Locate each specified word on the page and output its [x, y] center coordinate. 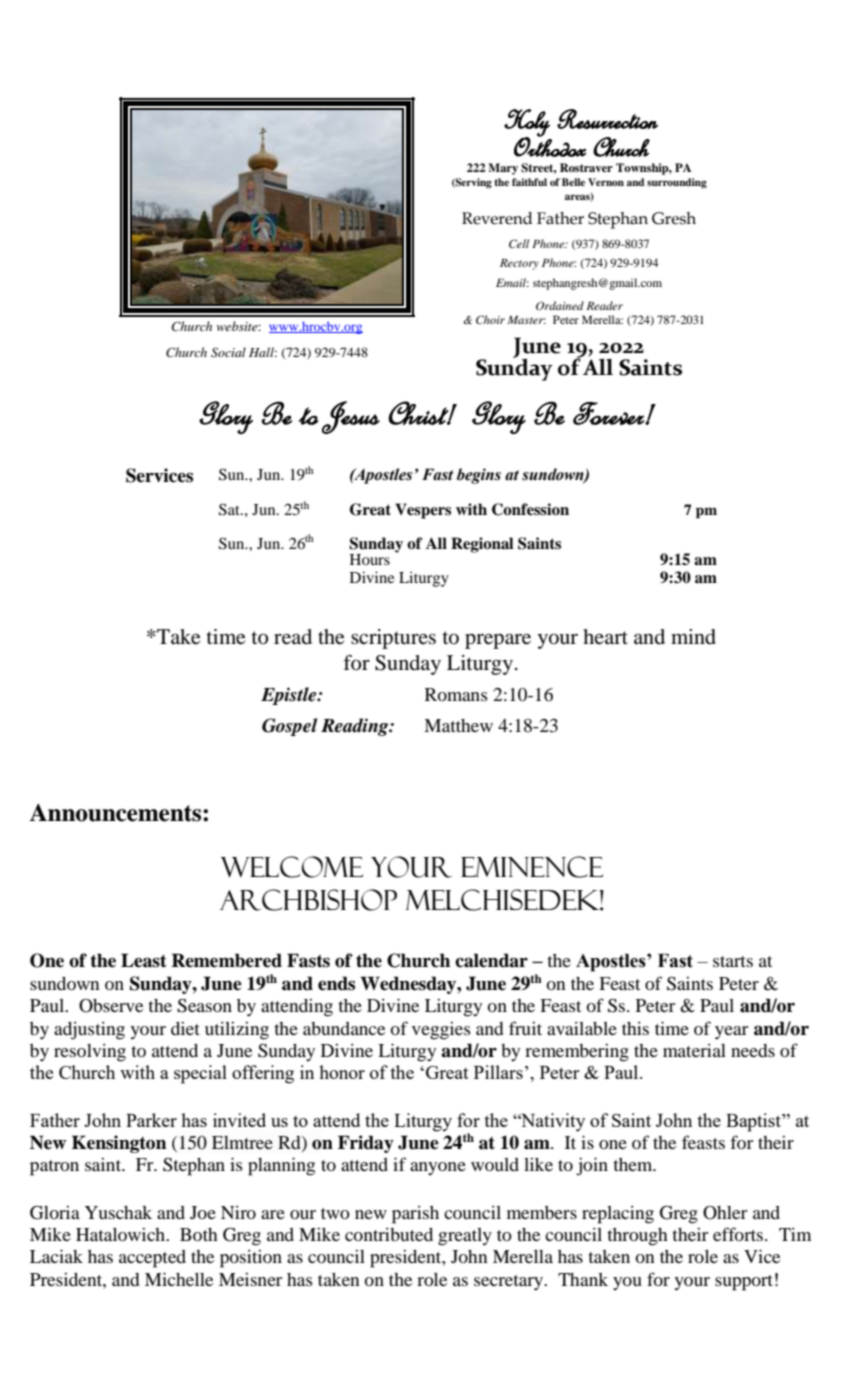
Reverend [497, 218]
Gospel [289, 727]
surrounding [677, 183]
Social [228, 352]
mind [693, 637]
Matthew [458, 725]
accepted [152, 1259]
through [637, 1237]
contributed [389, 1234]
